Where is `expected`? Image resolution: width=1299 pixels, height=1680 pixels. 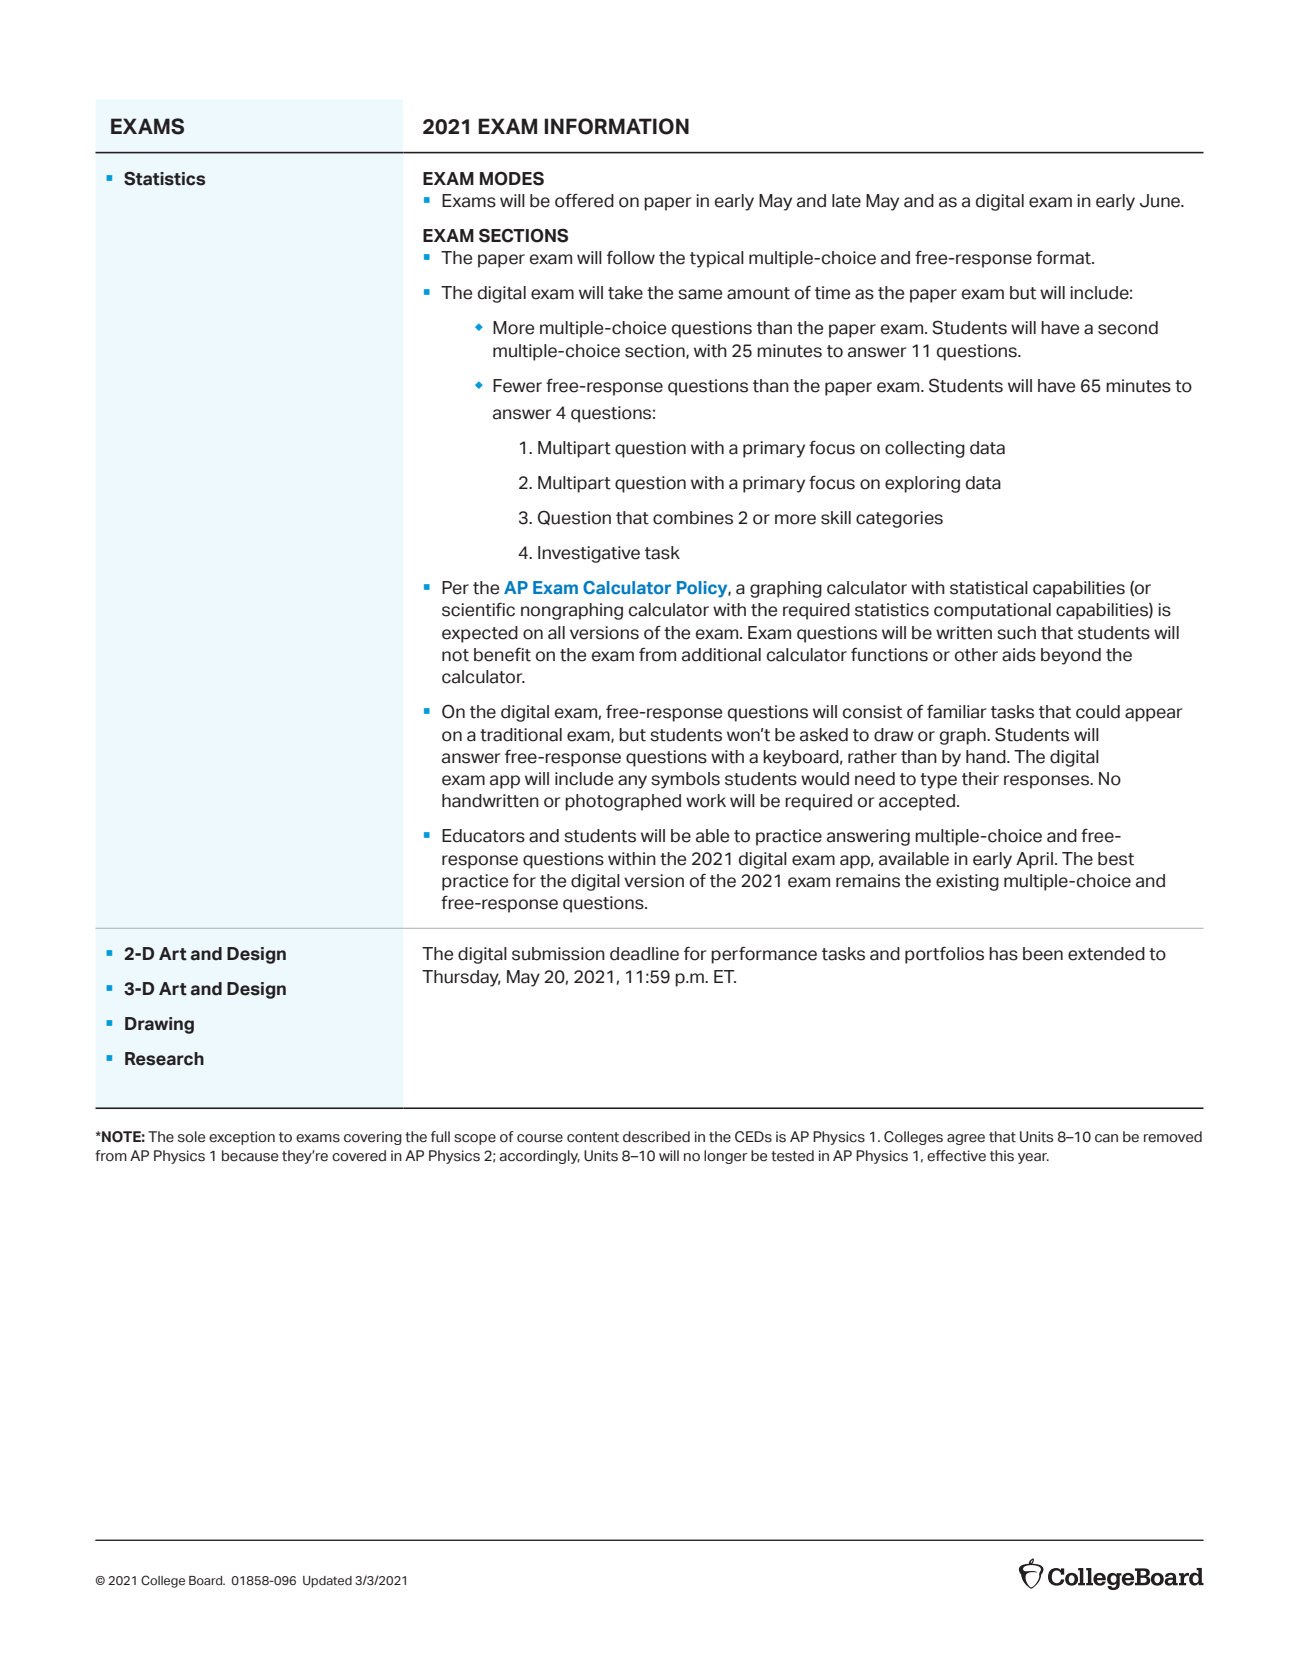
expected is located at coordinates (480, 634).
